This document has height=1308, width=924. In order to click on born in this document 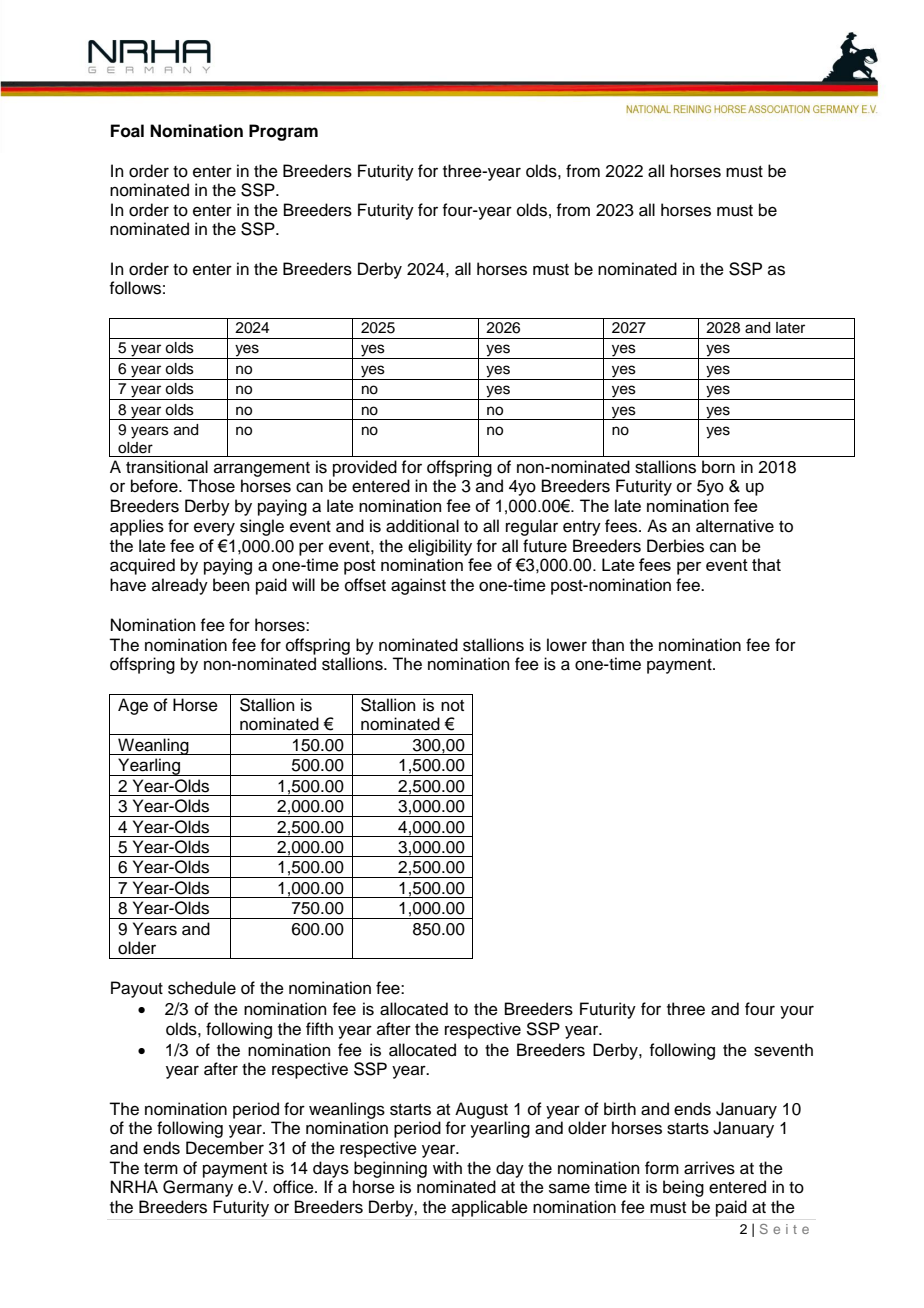, I will do `click(718, 467)`.
